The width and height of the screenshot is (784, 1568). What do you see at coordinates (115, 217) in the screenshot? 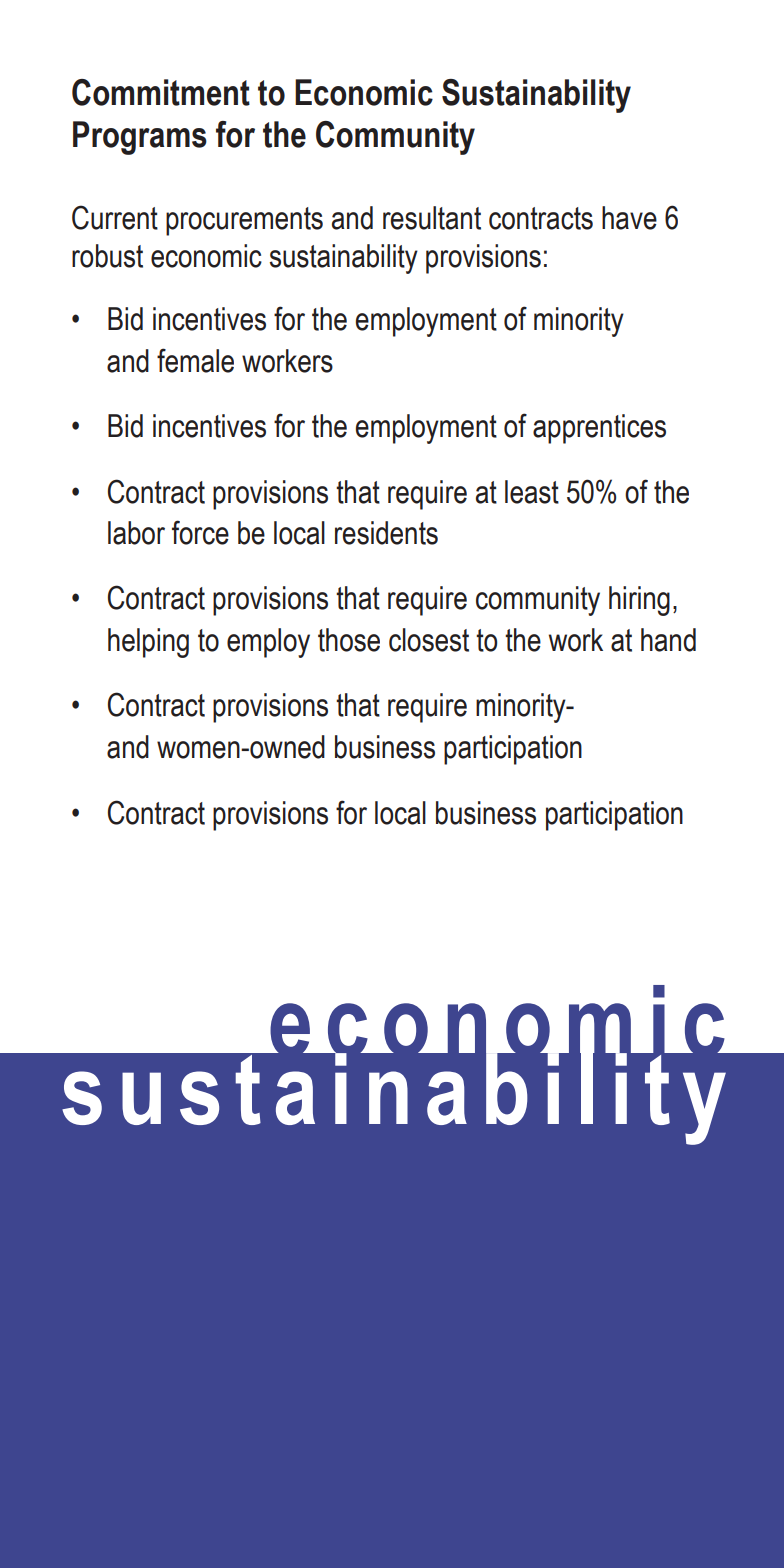
I see `Current` at bounding box center [115, 217].
